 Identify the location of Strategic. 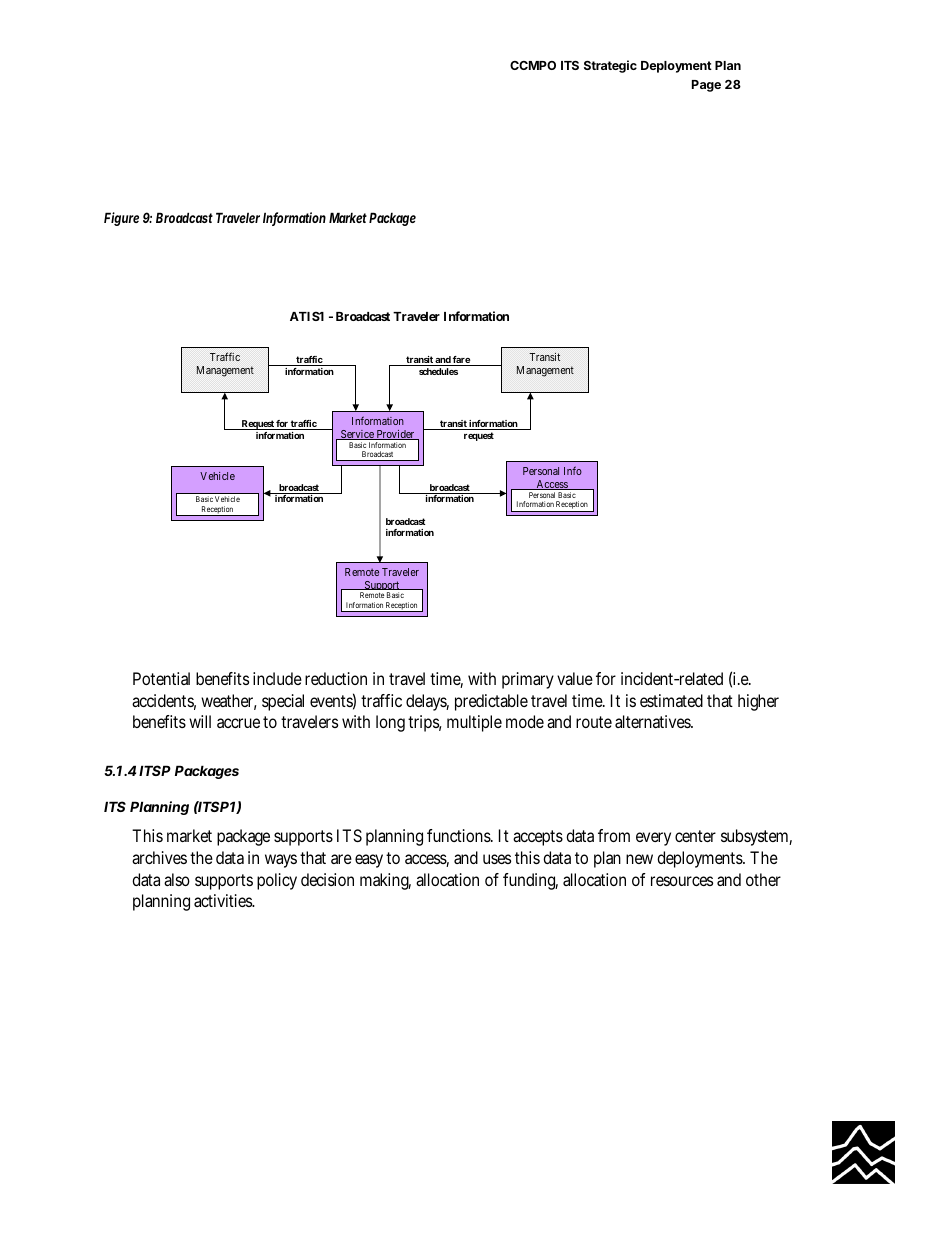
(610, 66).
